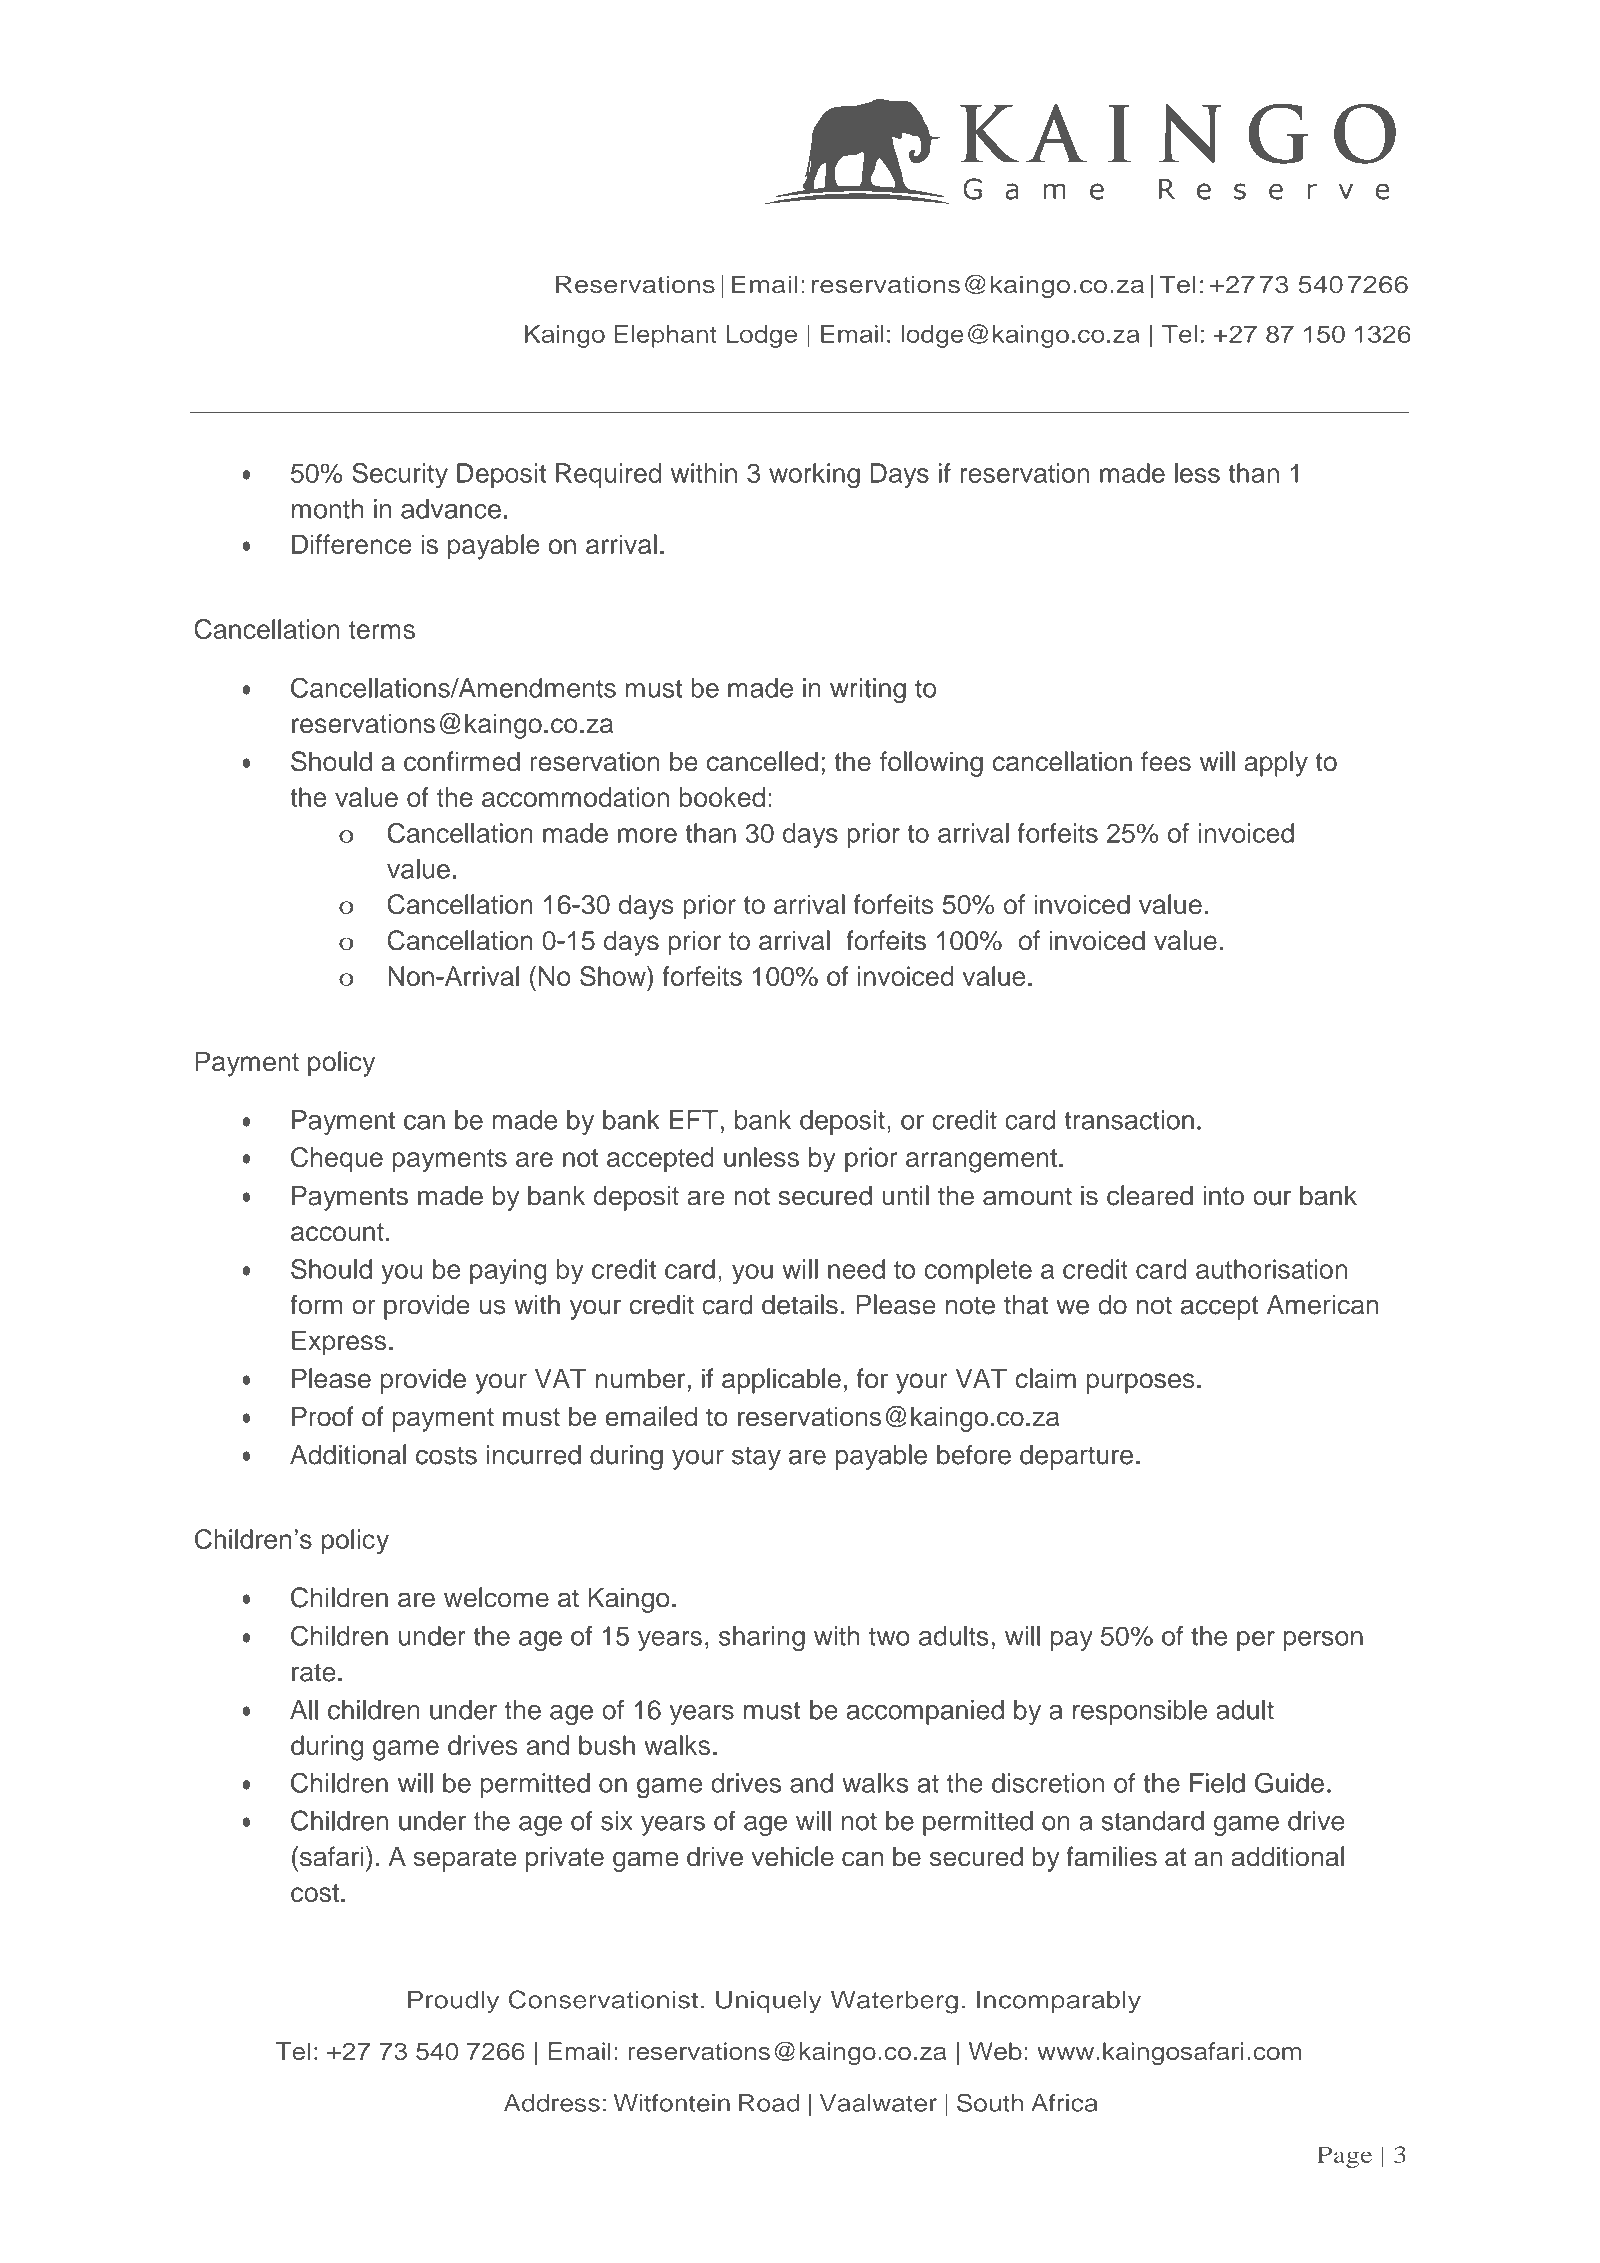 The height and width of the screenshot is (2263, 1600). Describe the element at coordinates (339, 1343) in the screenshot. I see `Express` at that location.
